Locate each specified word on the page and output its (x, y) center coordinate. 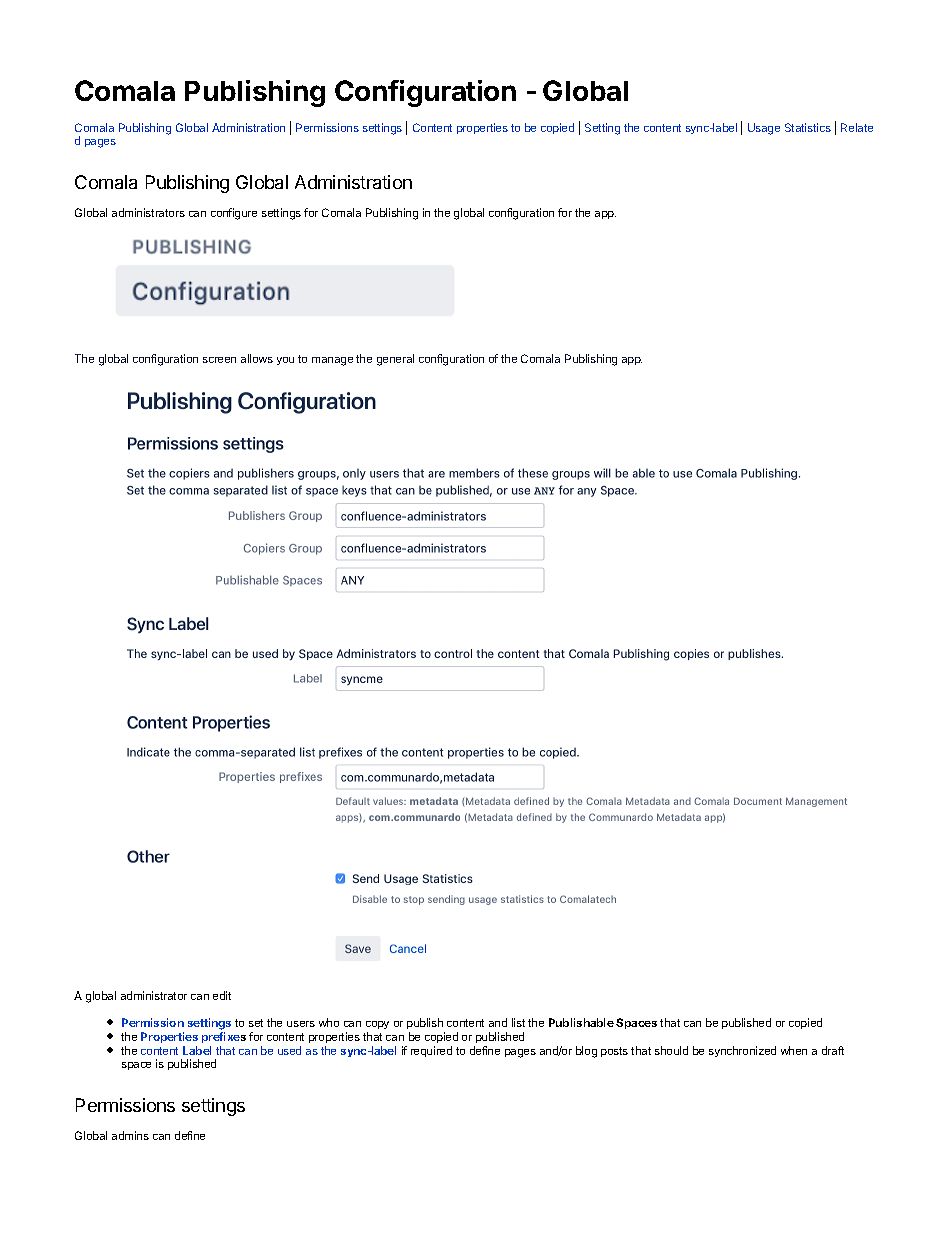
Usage (764, 129)
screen (219, 360)
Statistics (808, 127)
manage (332, 361)
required (431, 1051)
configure (234, 214)
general (395, 360)
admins (130, 1135)
